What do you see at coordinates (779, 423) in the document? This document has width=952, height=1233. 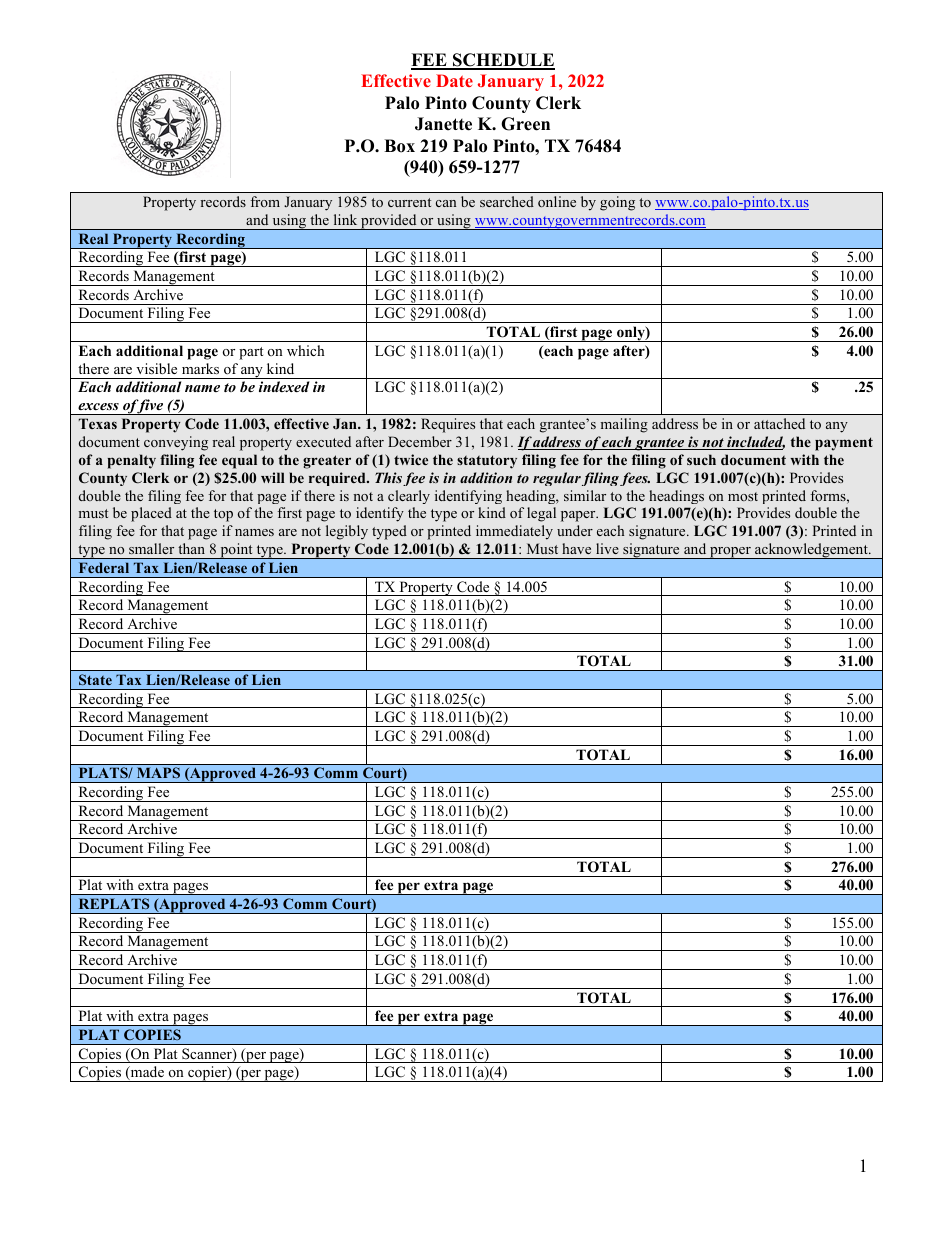 I see `attached` at bounding box center [779, 423].
